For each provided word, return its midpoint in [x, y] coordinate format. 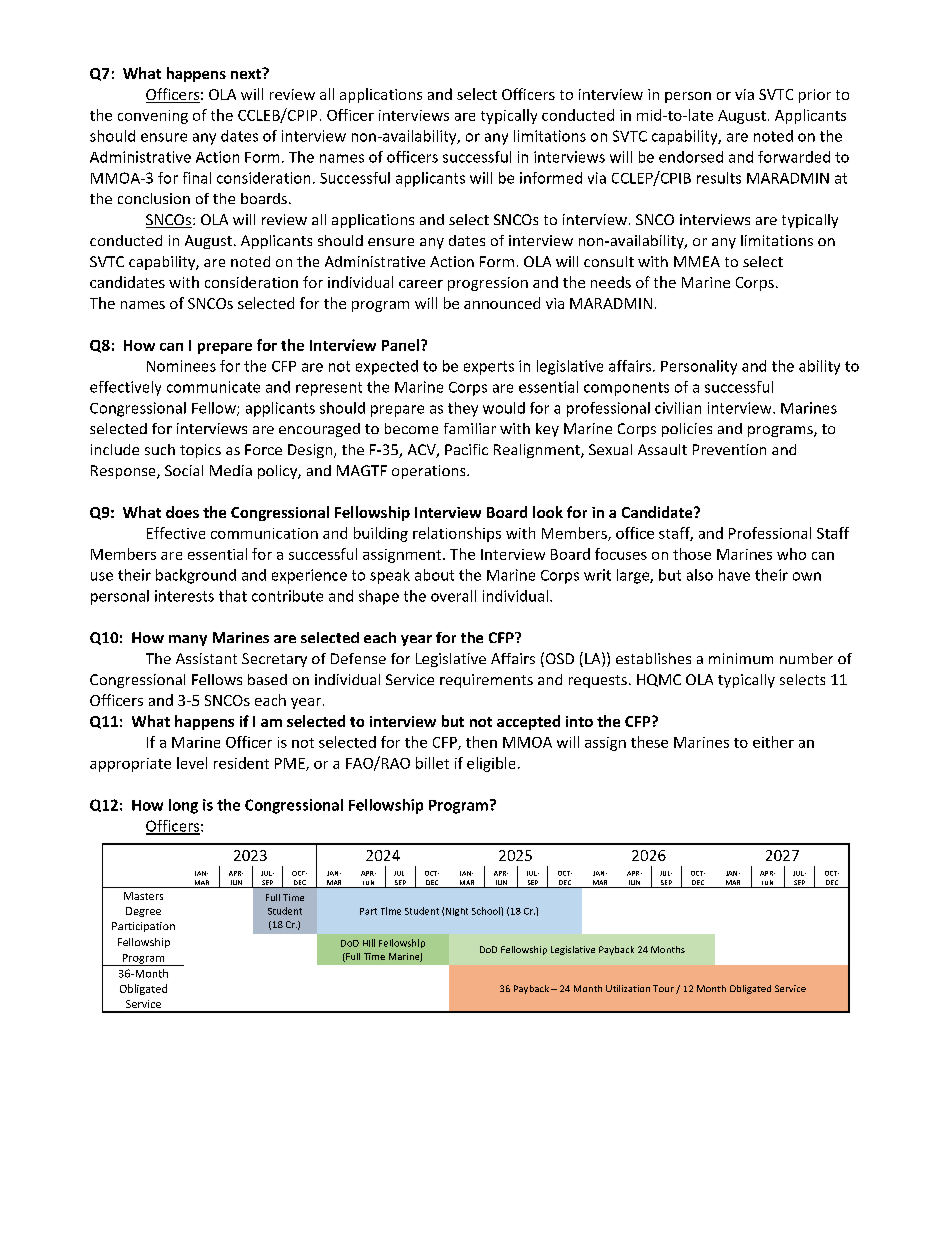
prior [815, 96]
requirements [486, 681]
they [463, 409]
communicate [213, 387]
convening [153, 117]
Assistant [206, 658]
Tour [663, 988]
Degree [143, 912]
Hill [369, 943]
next [247, 73]
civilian [678, 408]
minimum [741, 658]
